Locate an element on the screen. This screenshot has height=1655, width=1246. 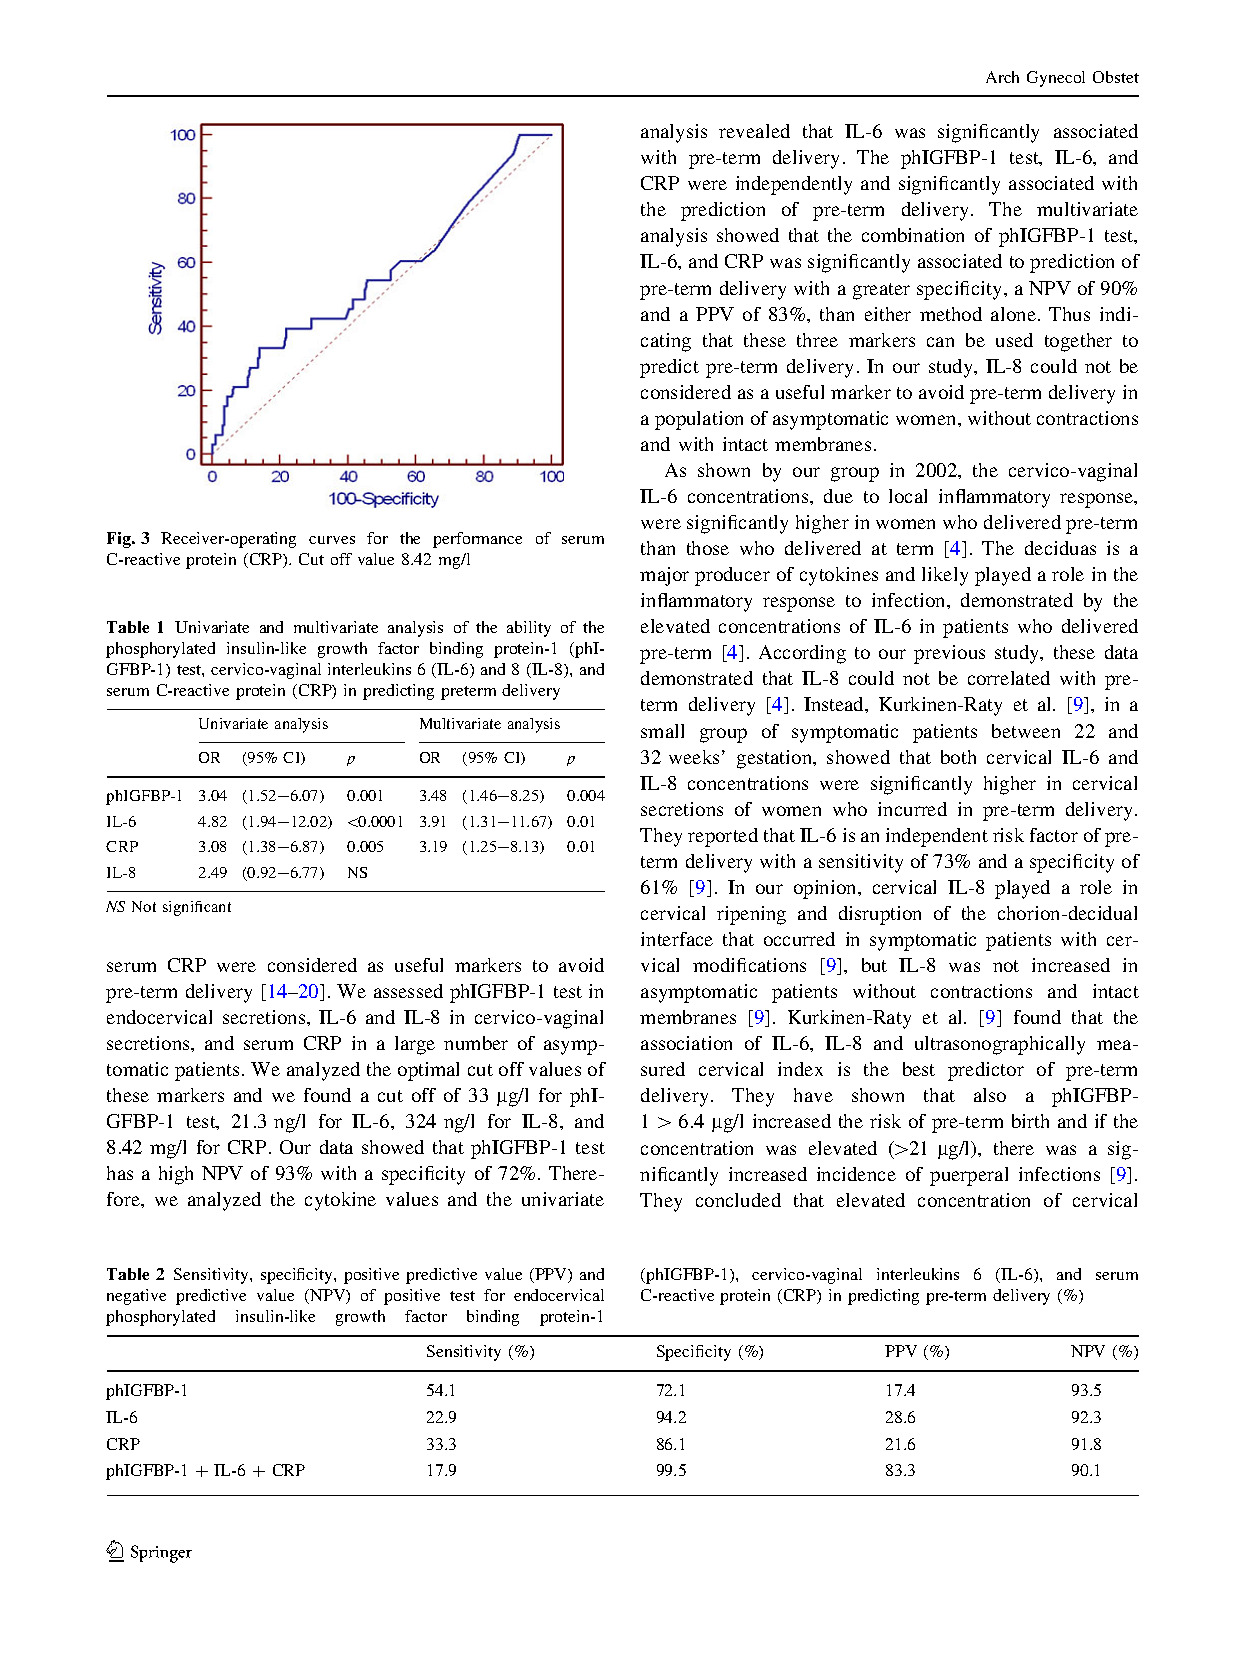
best is located at coordinates (919, 1069).
